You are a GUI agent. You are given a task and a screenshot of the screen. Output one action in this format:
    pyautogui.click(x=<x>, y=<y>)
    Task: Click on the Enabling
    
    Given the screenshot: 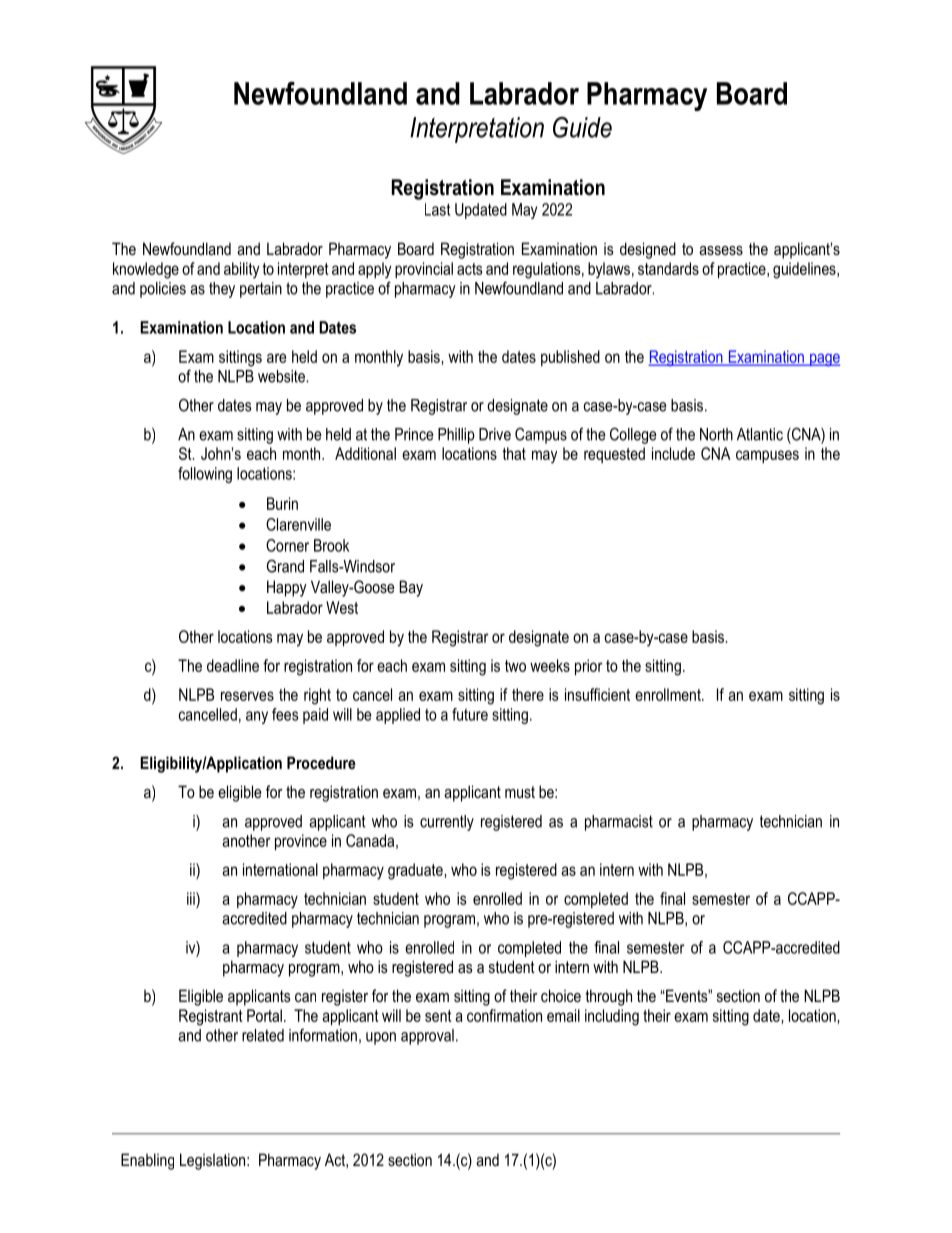 What is the action you would take?
    pyautogui.click(x=147, y=1161)
